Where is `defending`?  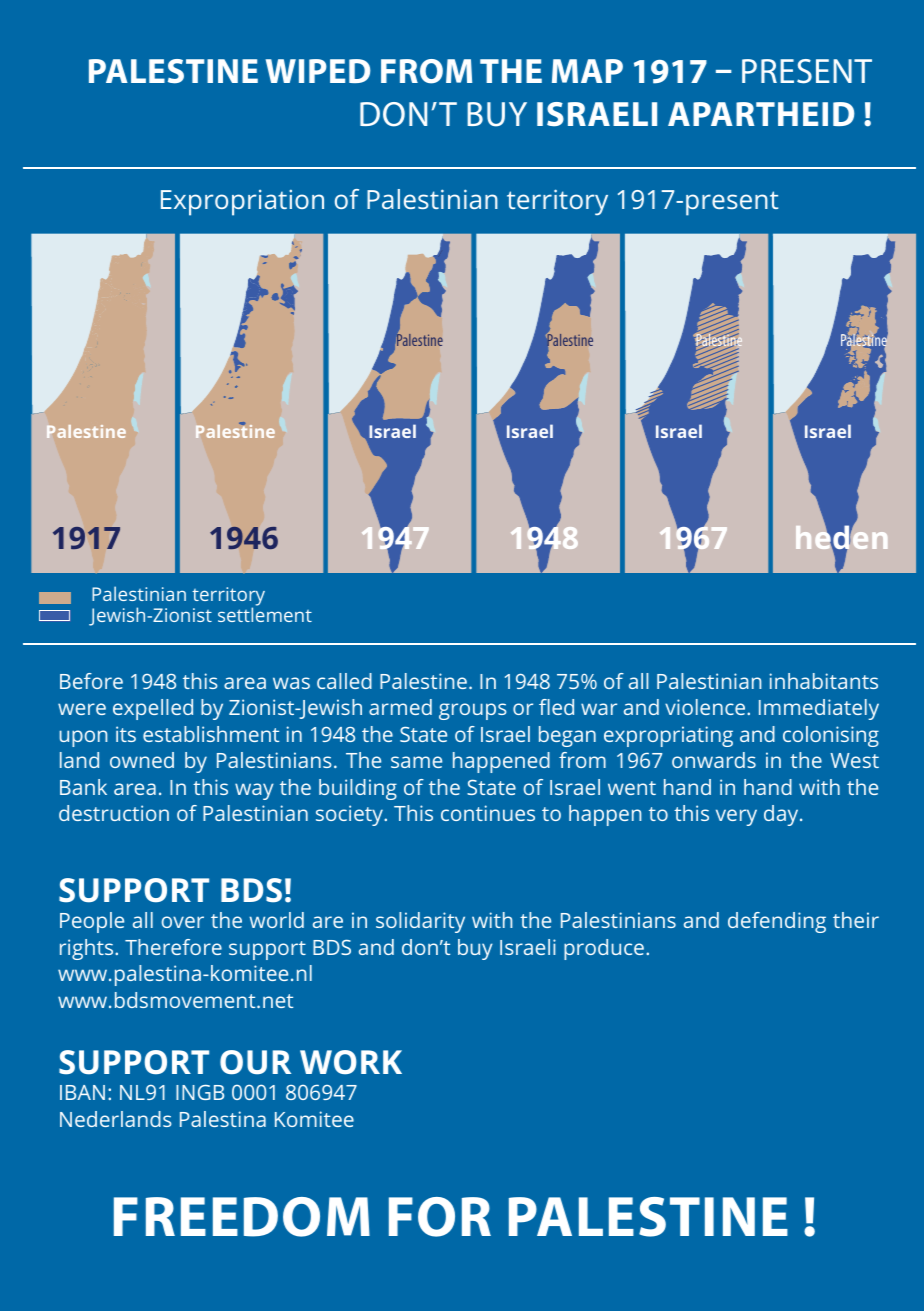 defending is located at coordinates (777, 922).
